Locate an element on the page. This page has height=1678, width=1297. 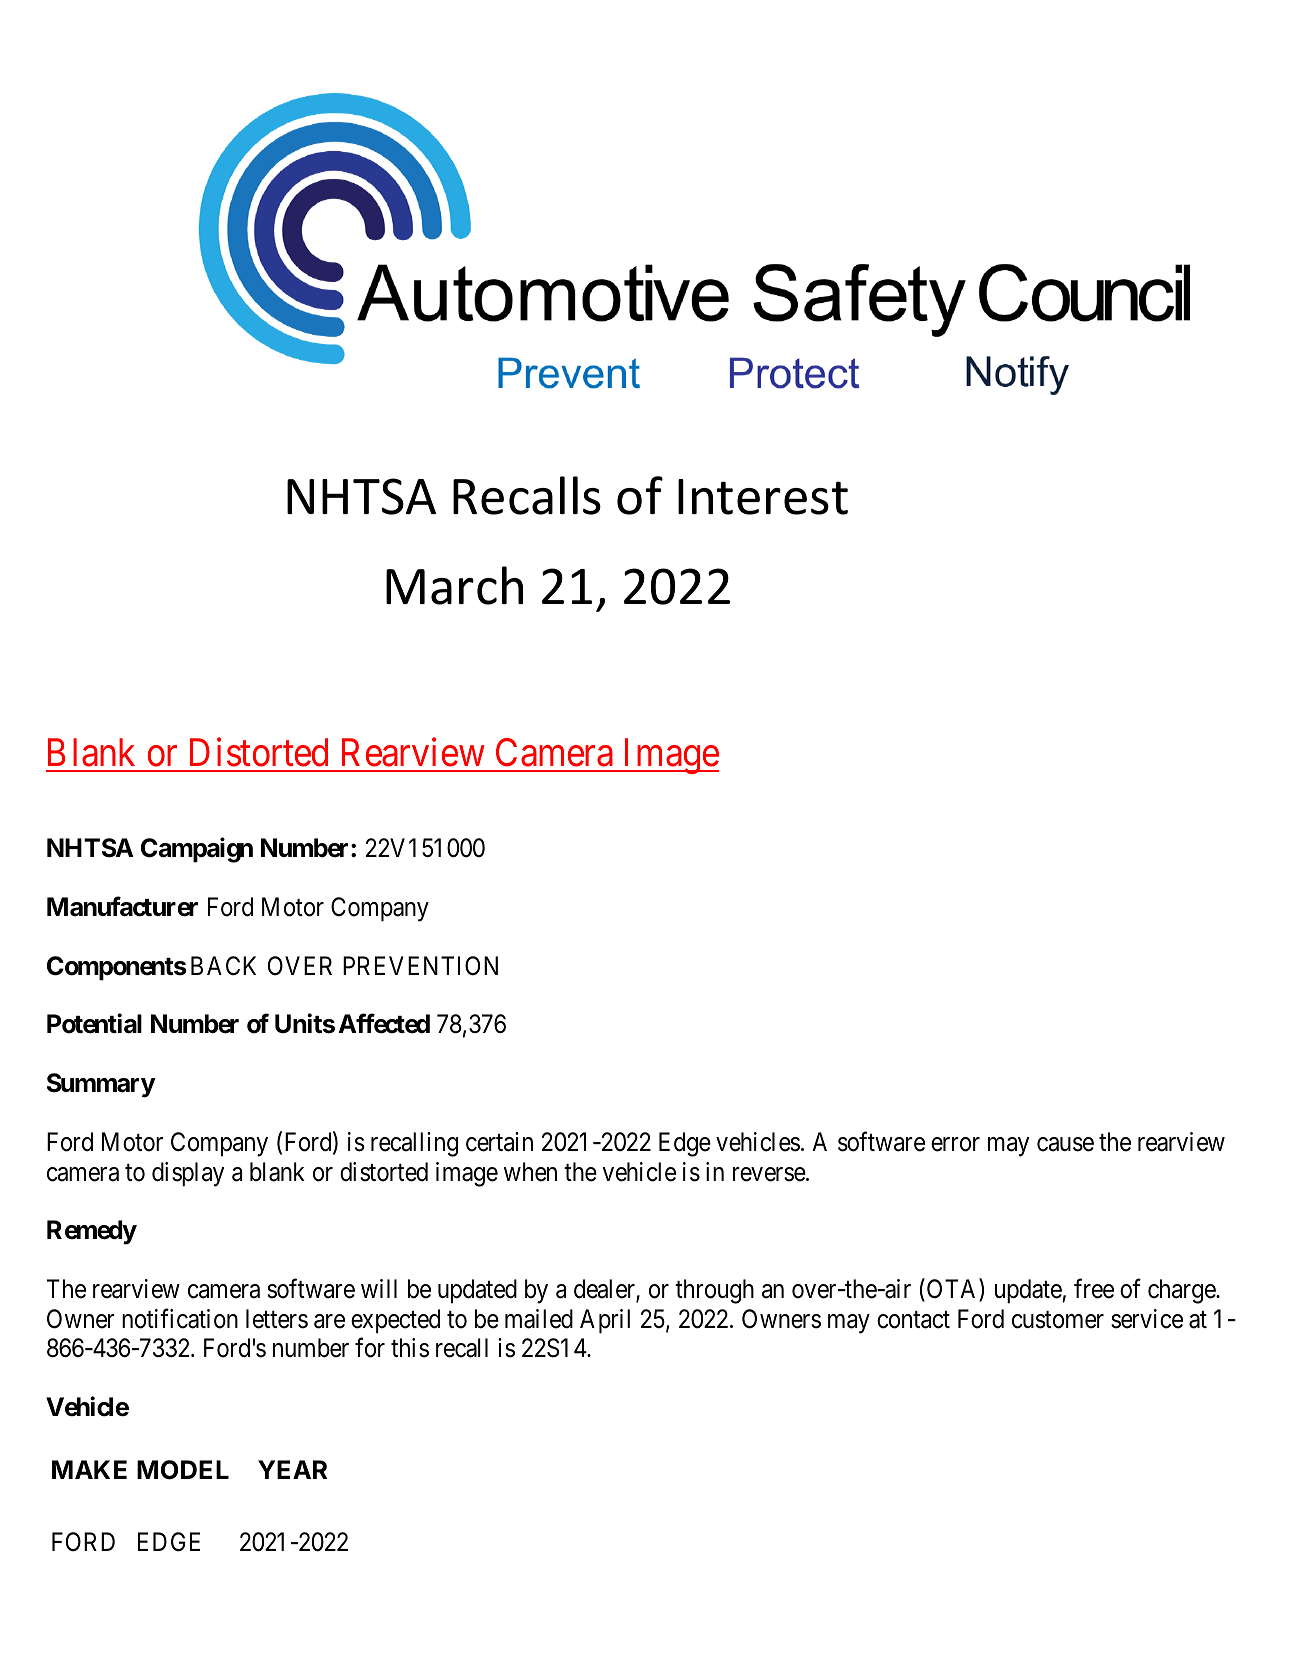
customer is located at coordinates (1058, 1320).
